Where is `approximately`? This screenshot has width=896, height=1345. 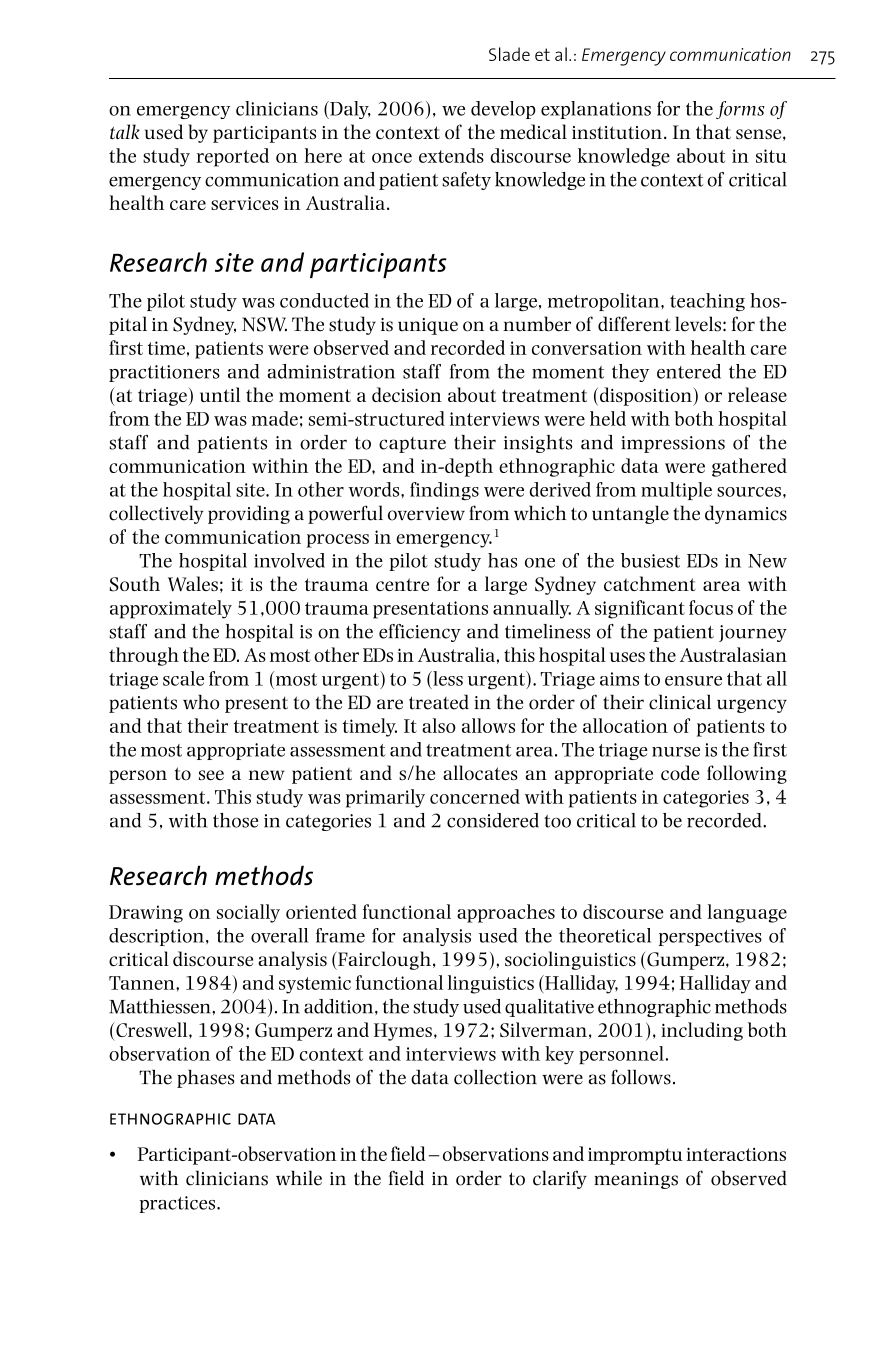
approximately is located at coordinates (171, 609).
